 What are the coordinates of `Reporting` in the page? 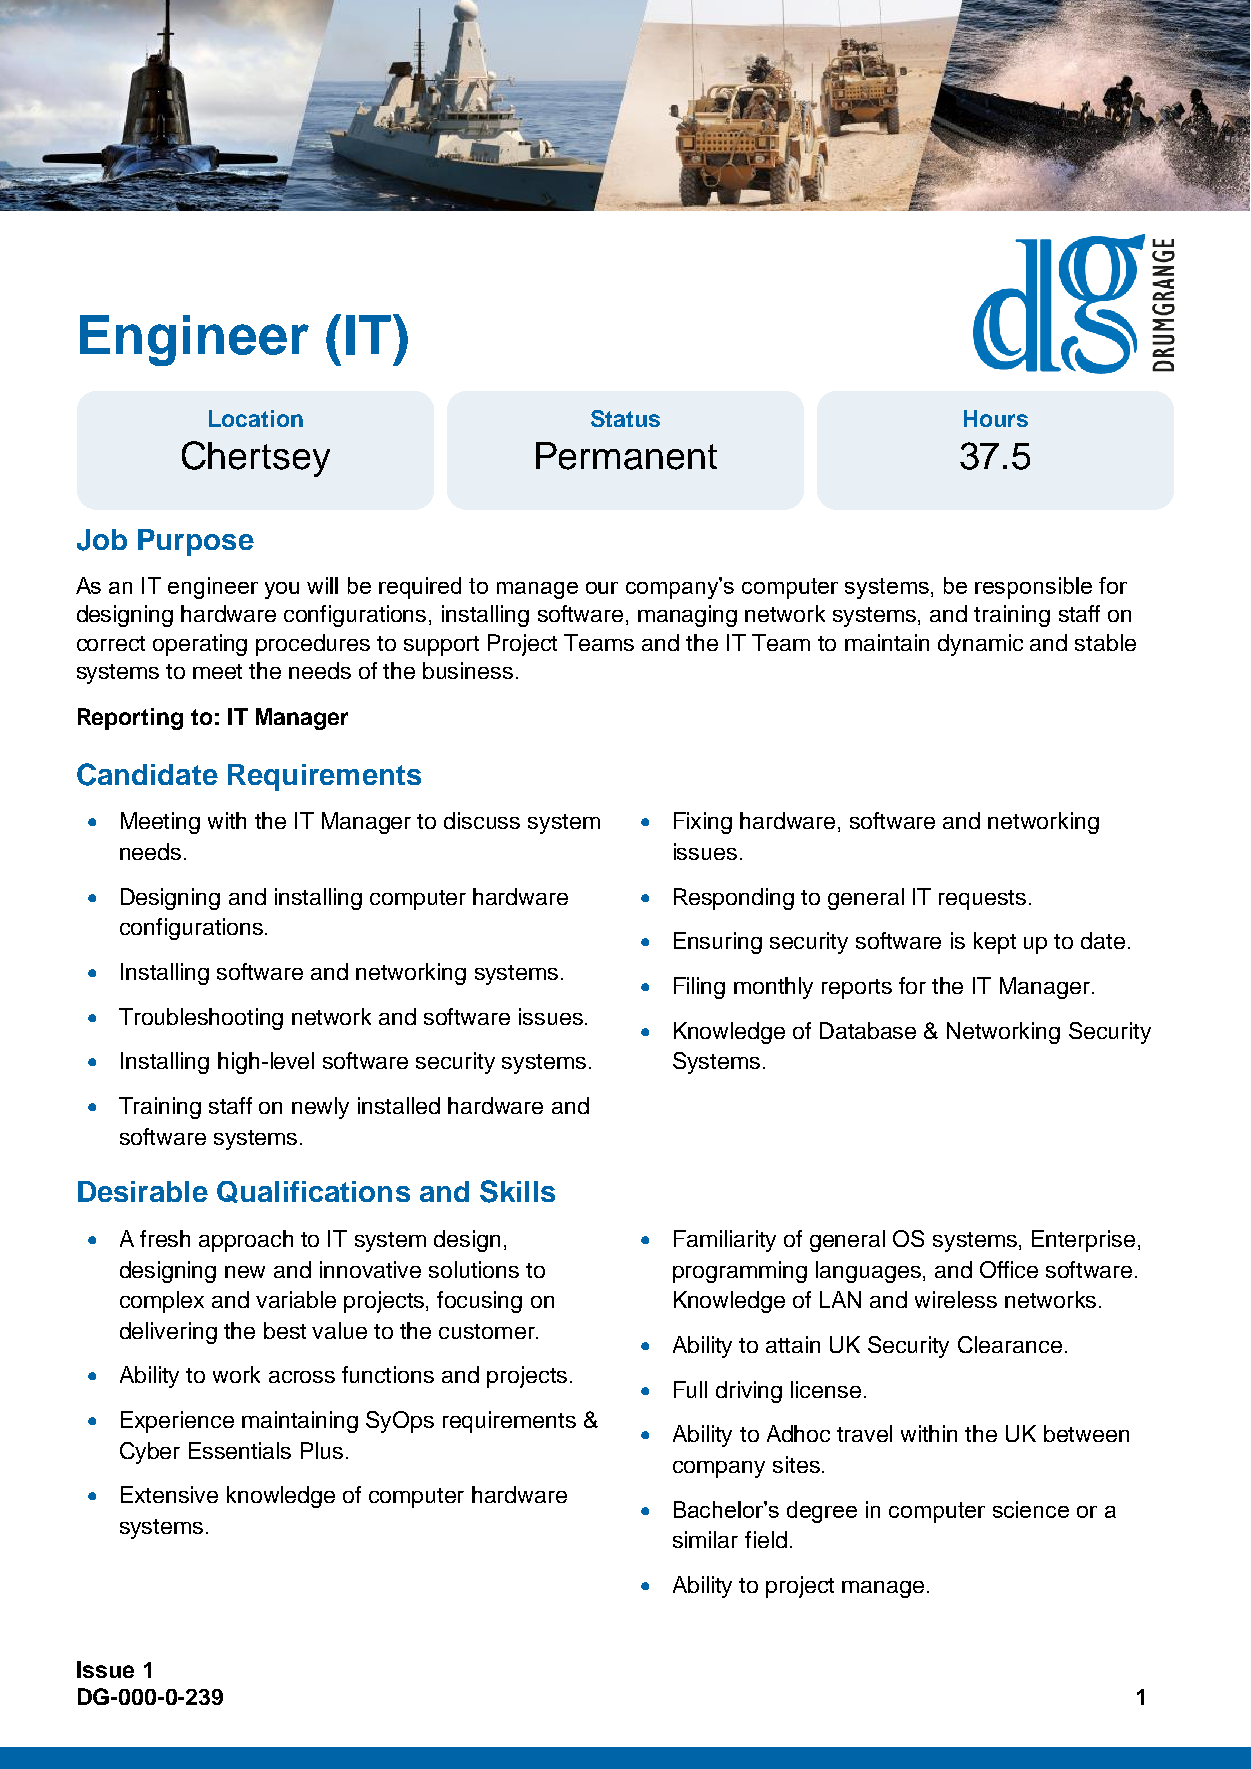 It's located at (130, 719).
